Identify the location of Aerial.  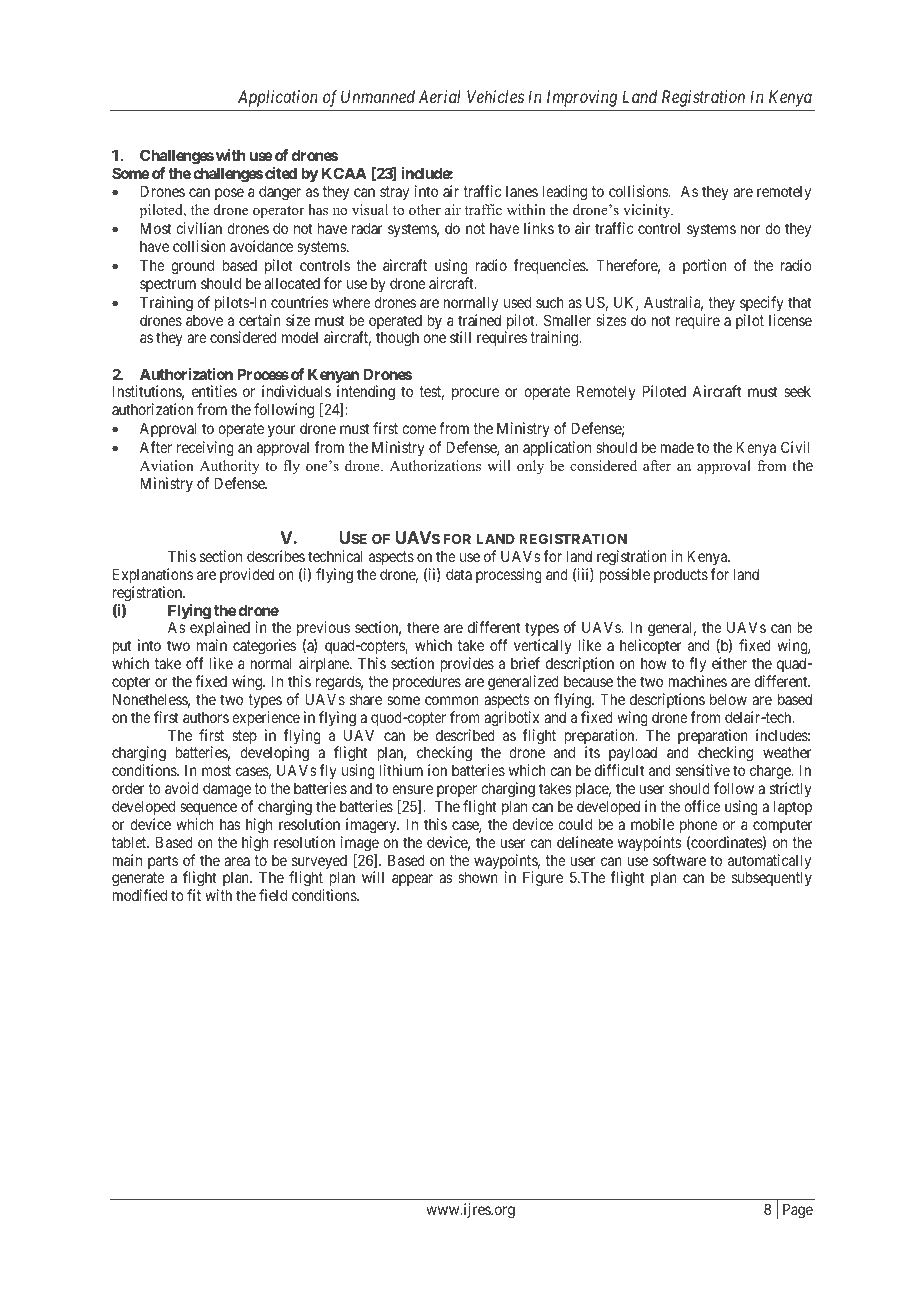
(440, 96).
